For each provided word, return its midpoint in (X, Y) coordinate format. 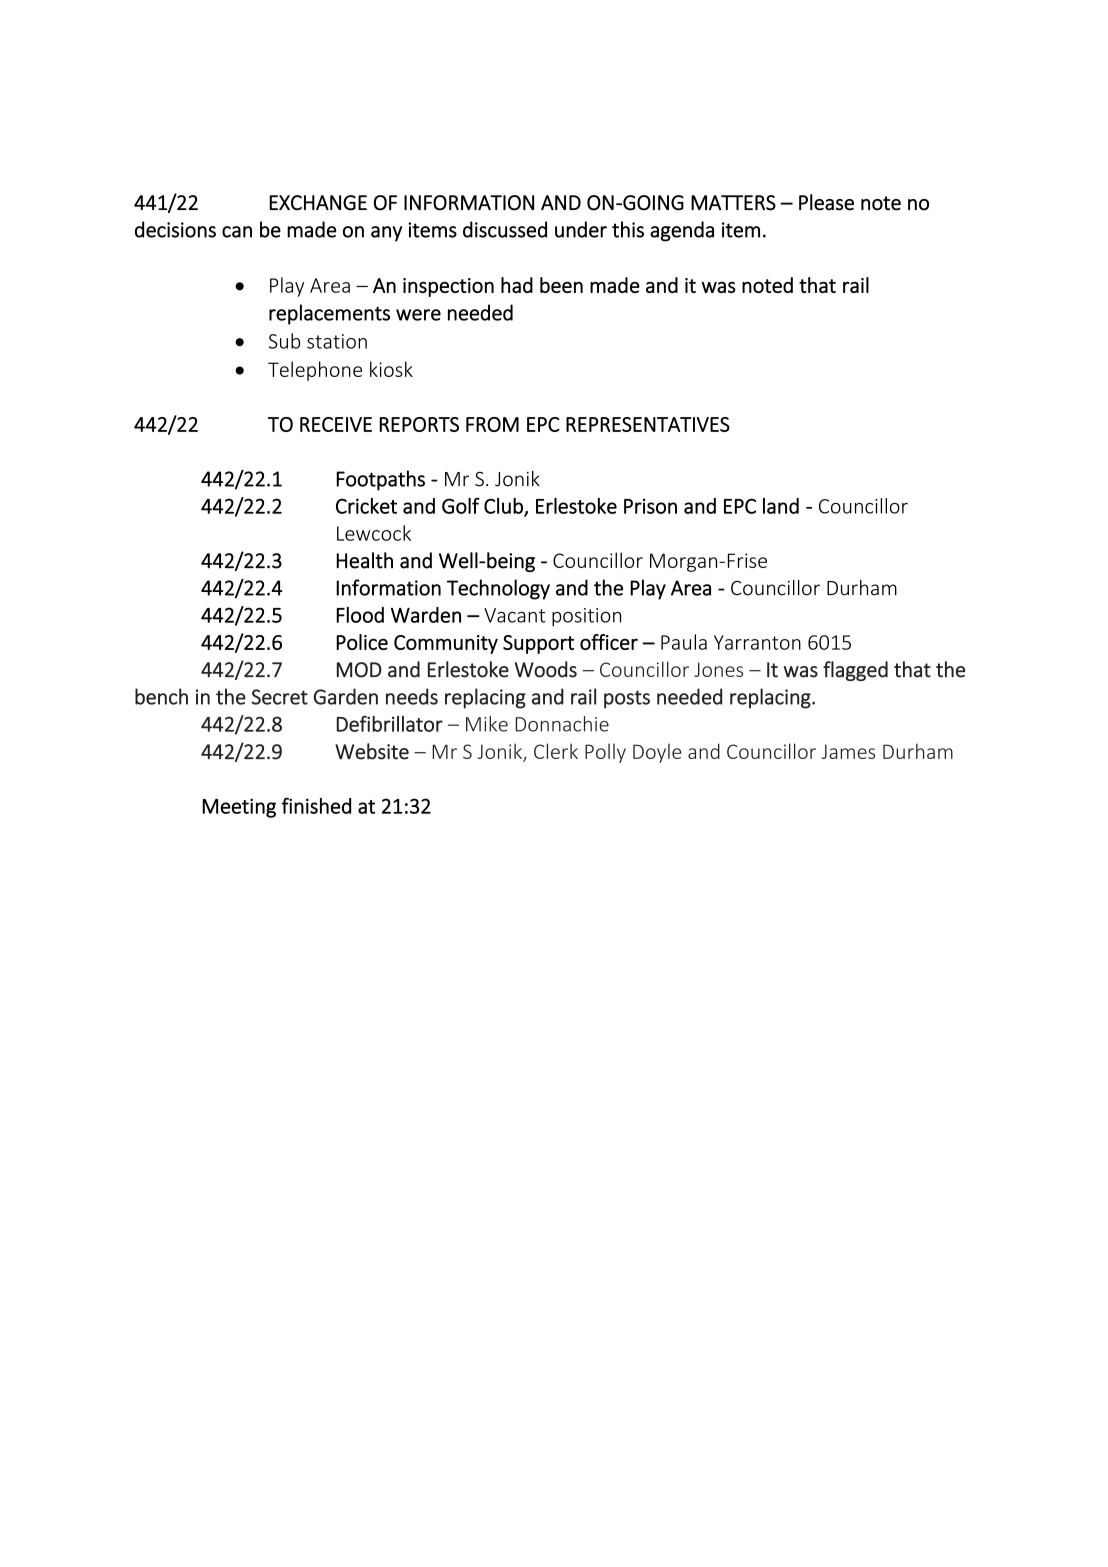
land (781, 506)
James (848, 751)
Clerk (556, 751)
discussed (505, 229)
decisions (175, 229)
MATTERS (733, 203)
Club (504, 507)
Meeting (239, 808)
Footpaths (380, 480)
